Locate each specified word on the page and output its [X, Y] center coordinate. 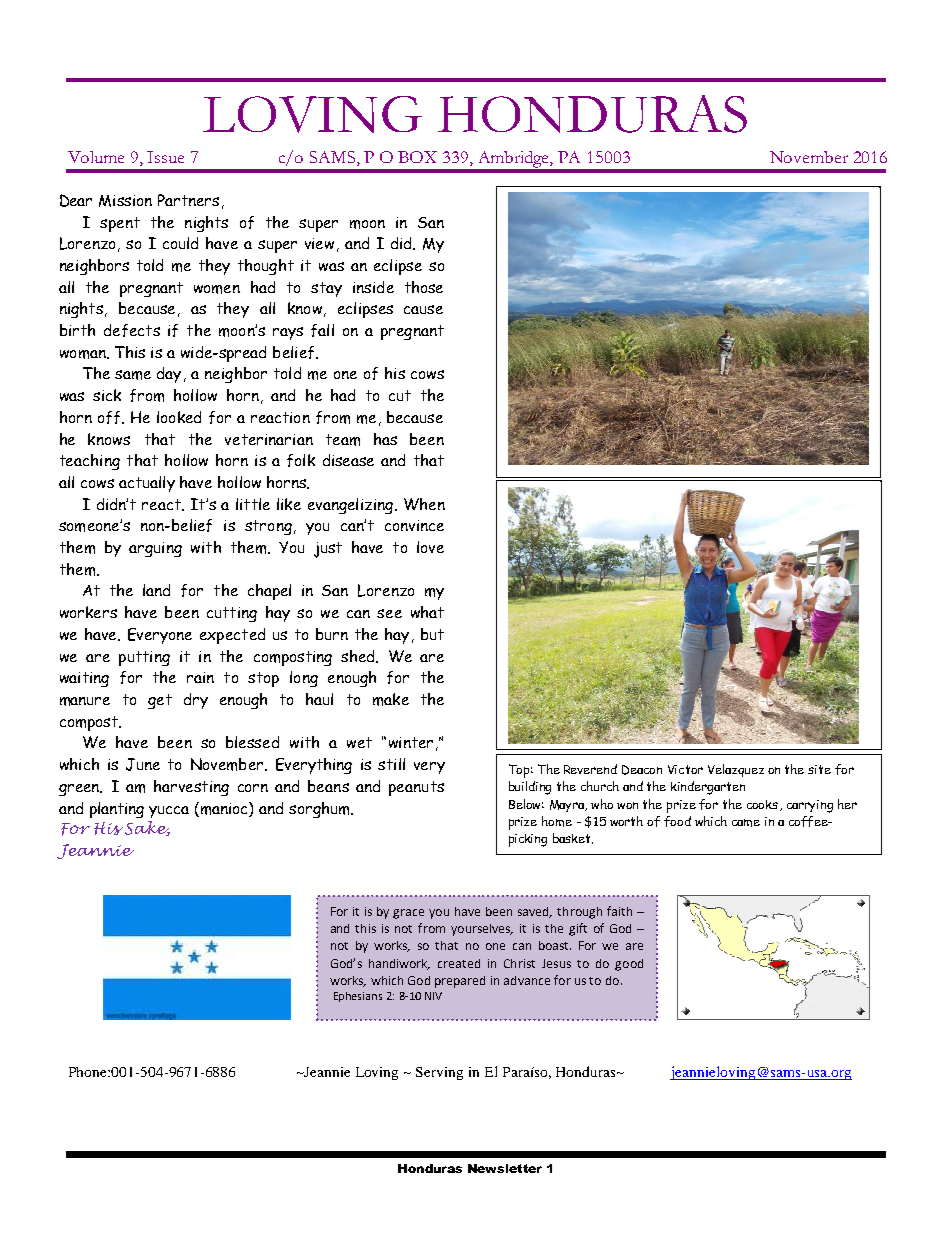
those [424, 287]
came [746, 823]
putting [144, 658]
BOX [417, 157]
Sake [147, 828]
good [629, 965]
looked [179, 417]
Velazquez [736, 770]
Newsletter [505, 1168]
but [432, 634]
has [385, 439]
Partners [188, 200]
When [424, 504]
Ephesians [358, 997]
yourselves [482, 930]
